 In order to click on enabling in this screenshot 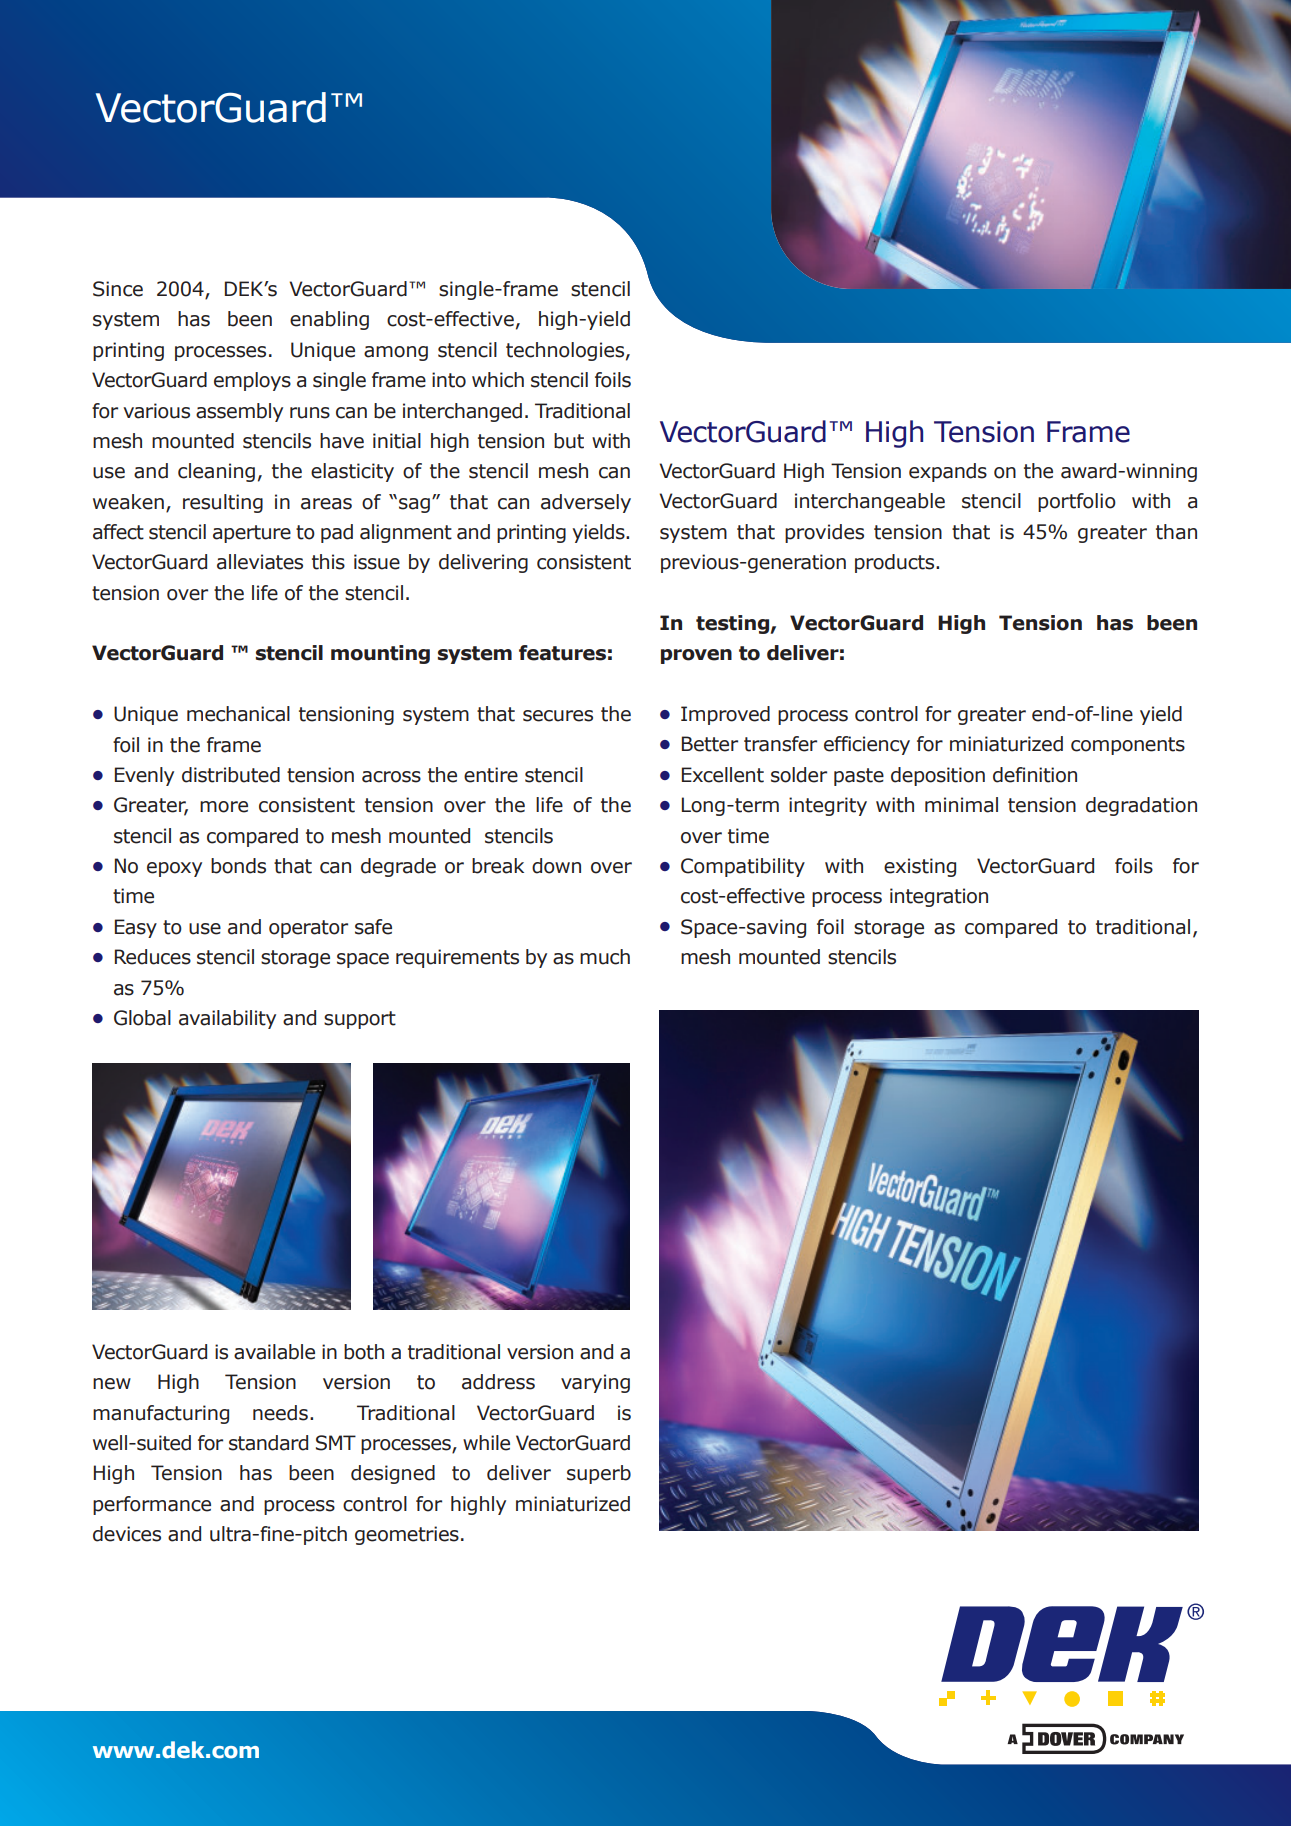, I will do `click(329, 320)`.
